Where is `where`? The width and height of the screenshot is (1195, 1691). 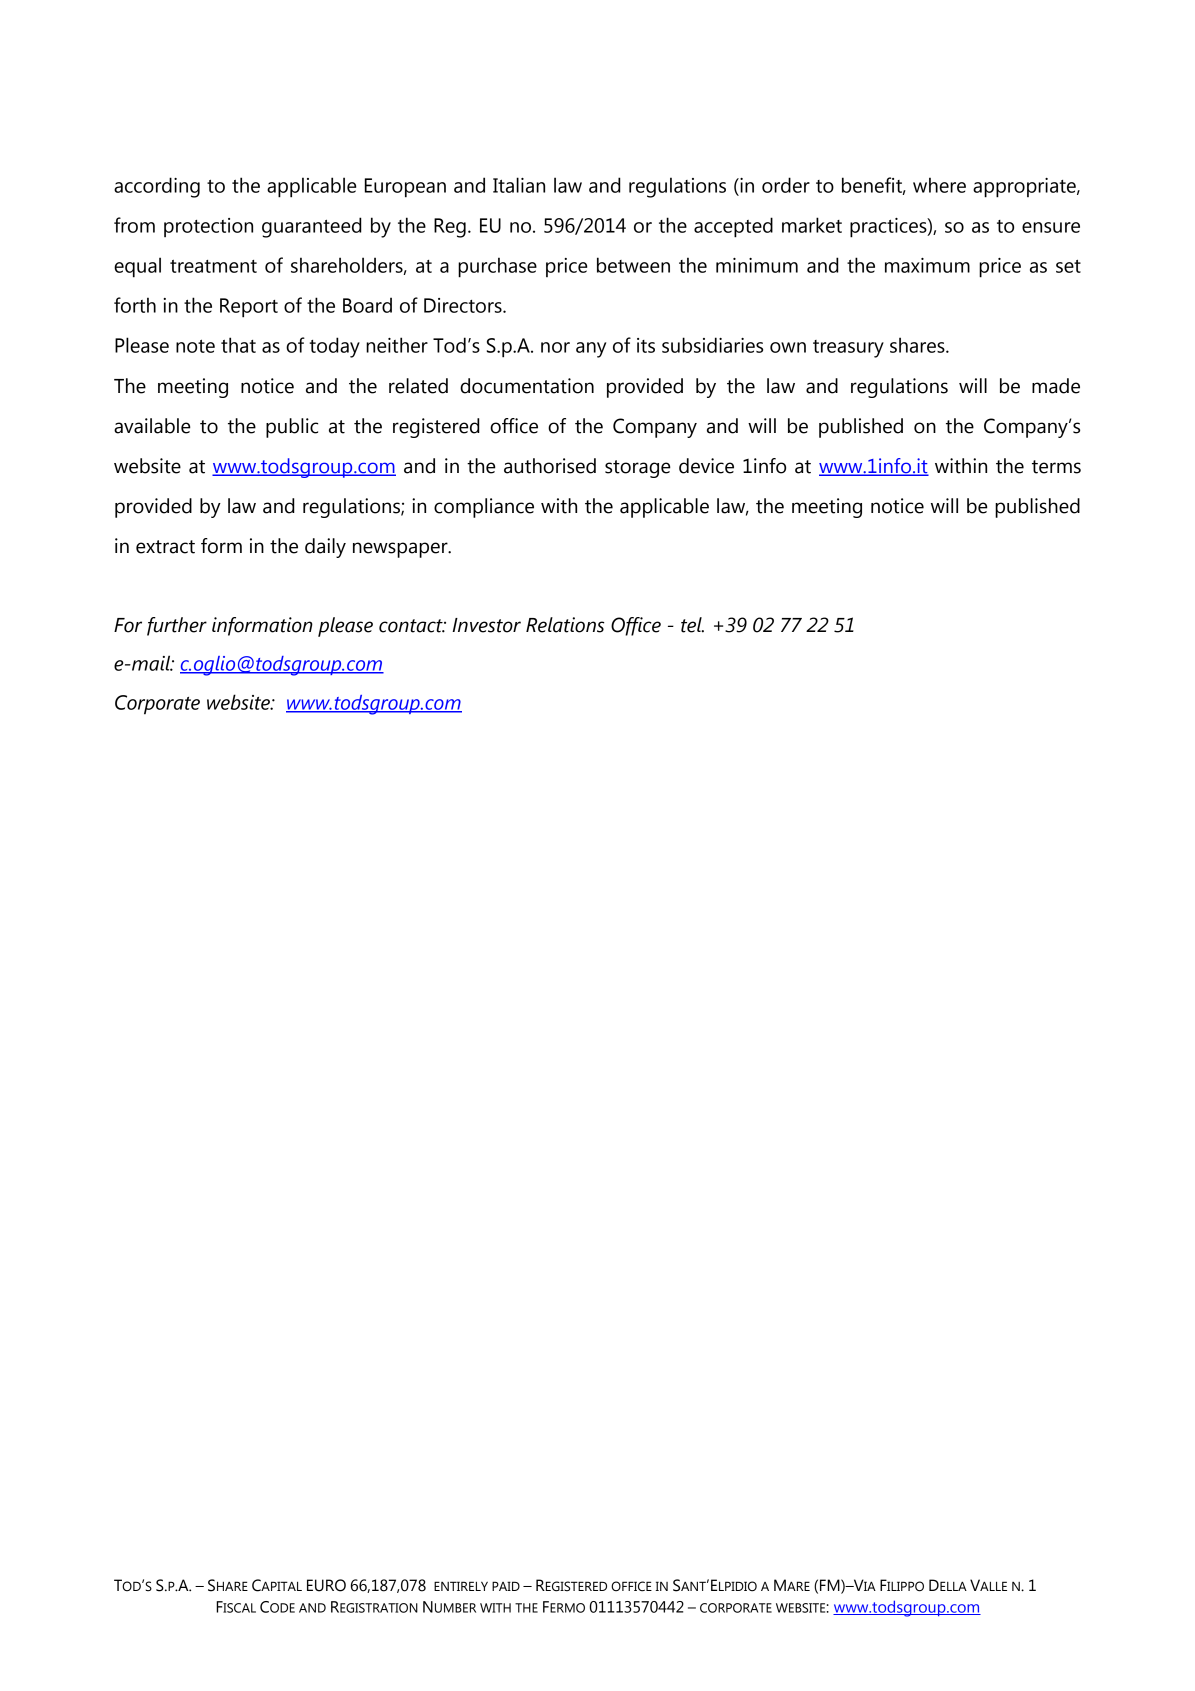 where is located at coordinates (939, 185).
